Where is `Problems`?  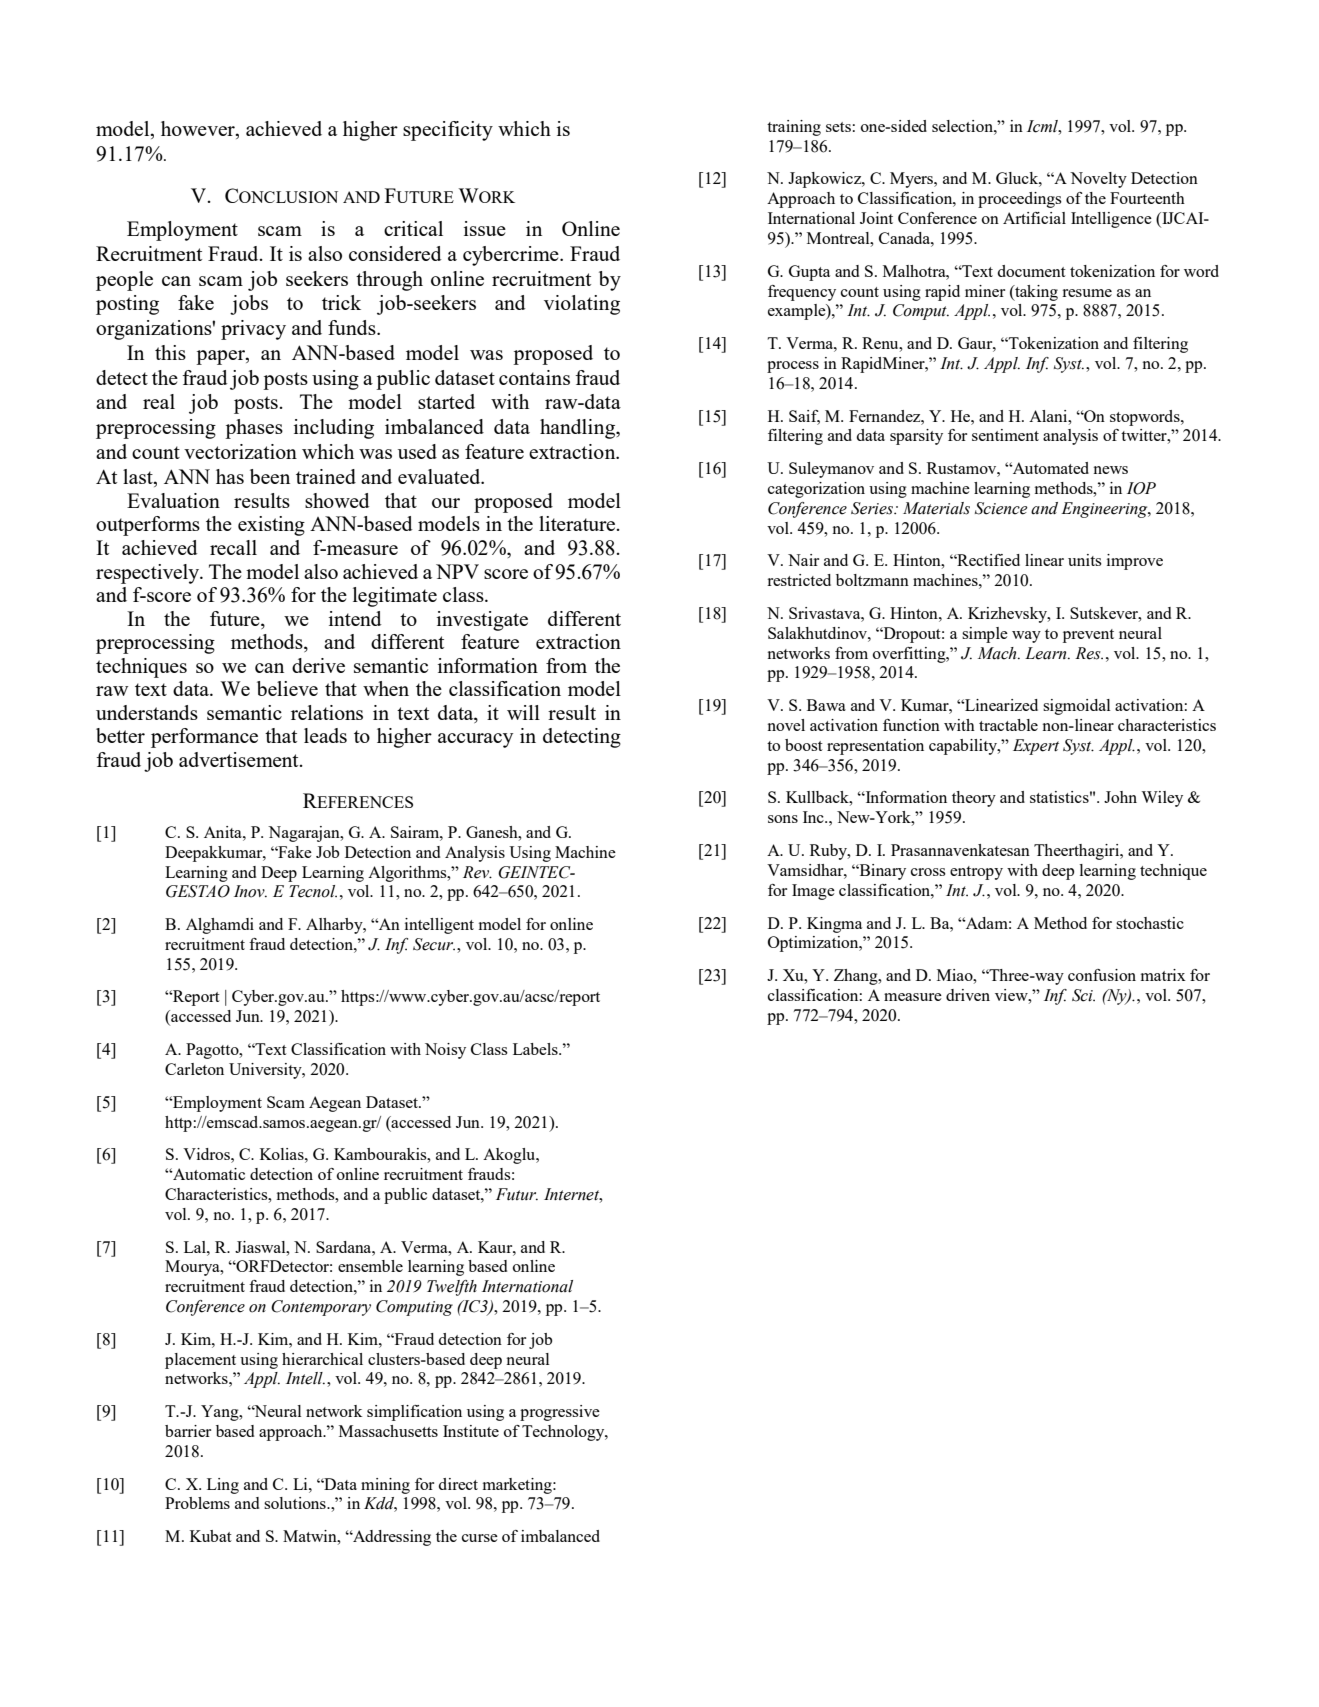 Problems is located at coordinates (197, 1503).
